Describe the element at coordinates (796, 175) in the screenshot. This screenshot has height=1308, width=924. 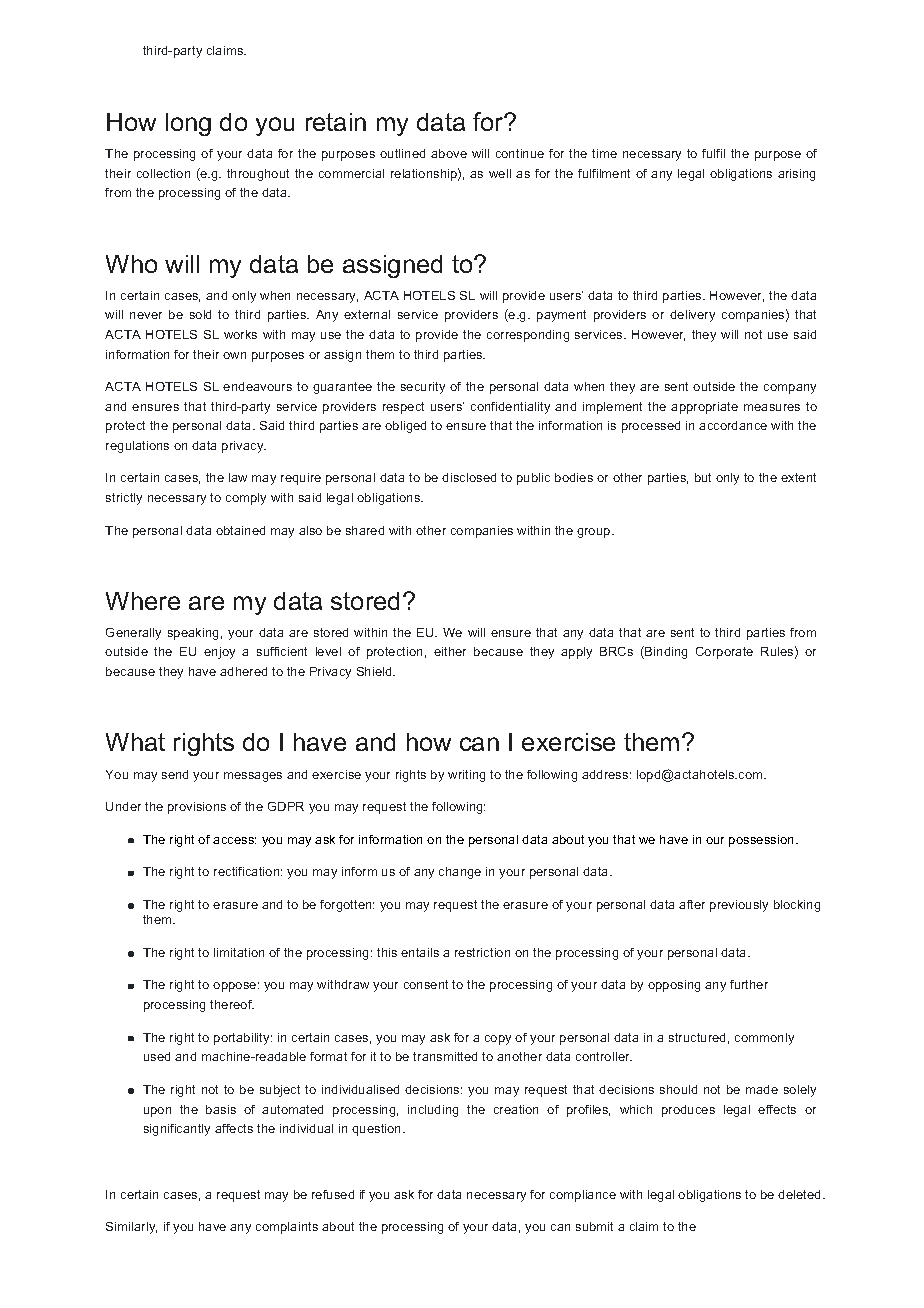
I see `arising` at that location.
